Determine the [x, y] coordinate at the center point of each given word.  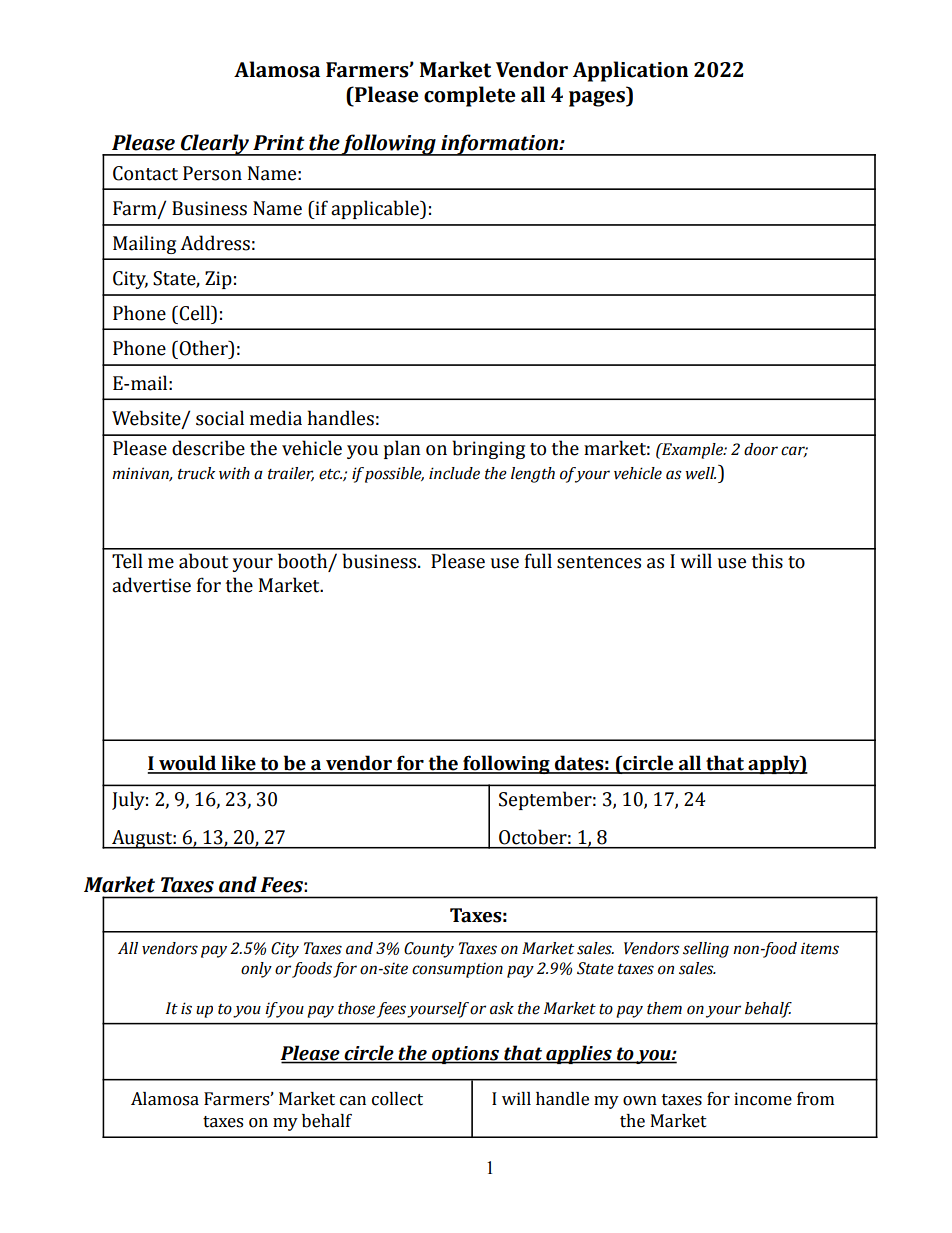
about [203, 561]
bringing [488, 449]
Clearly [215, 145]
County [429, 950]
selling [706, 950]
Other [203, 348]
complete [470, 96]
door [761, 449]
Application [630, 71]
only [256, 970]
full [538, 561]
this [767, 561]
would [188, 764]
